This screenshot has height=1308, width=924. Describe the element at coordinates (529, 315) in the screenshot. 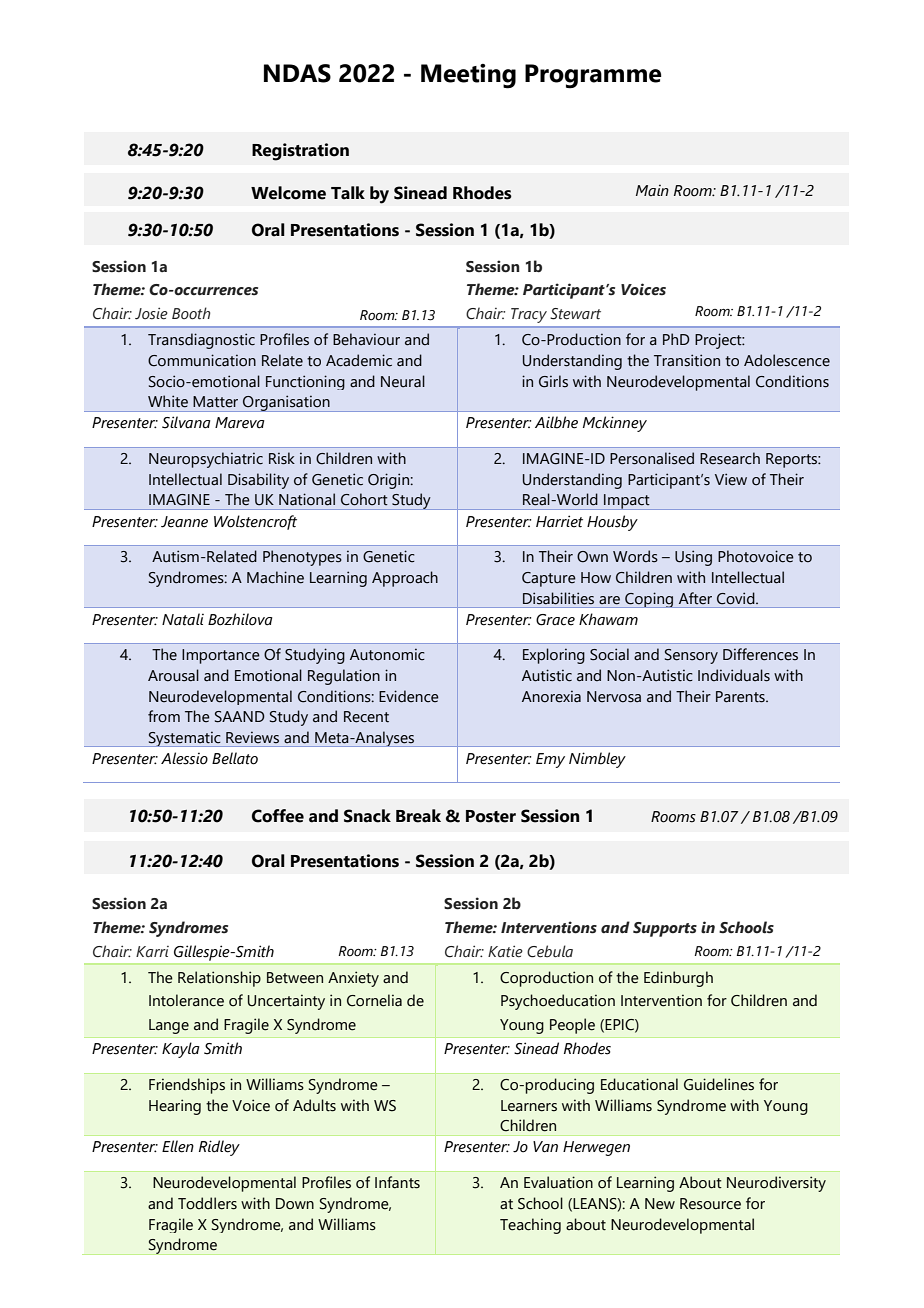

I see `Tracy` at that location.
